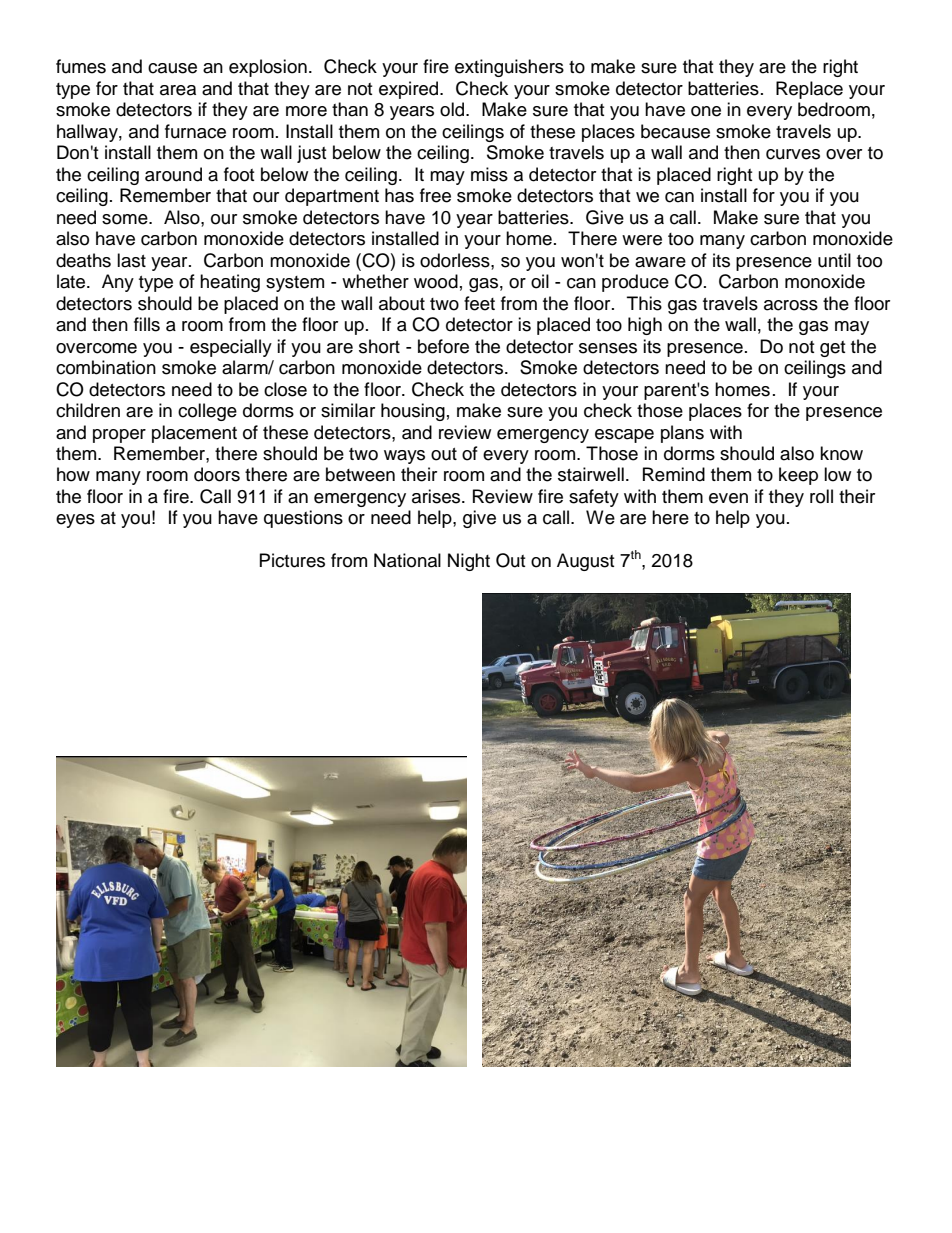 This screenshot has height=1233, width=952. I want to click on eyes, so click(75, 521).
